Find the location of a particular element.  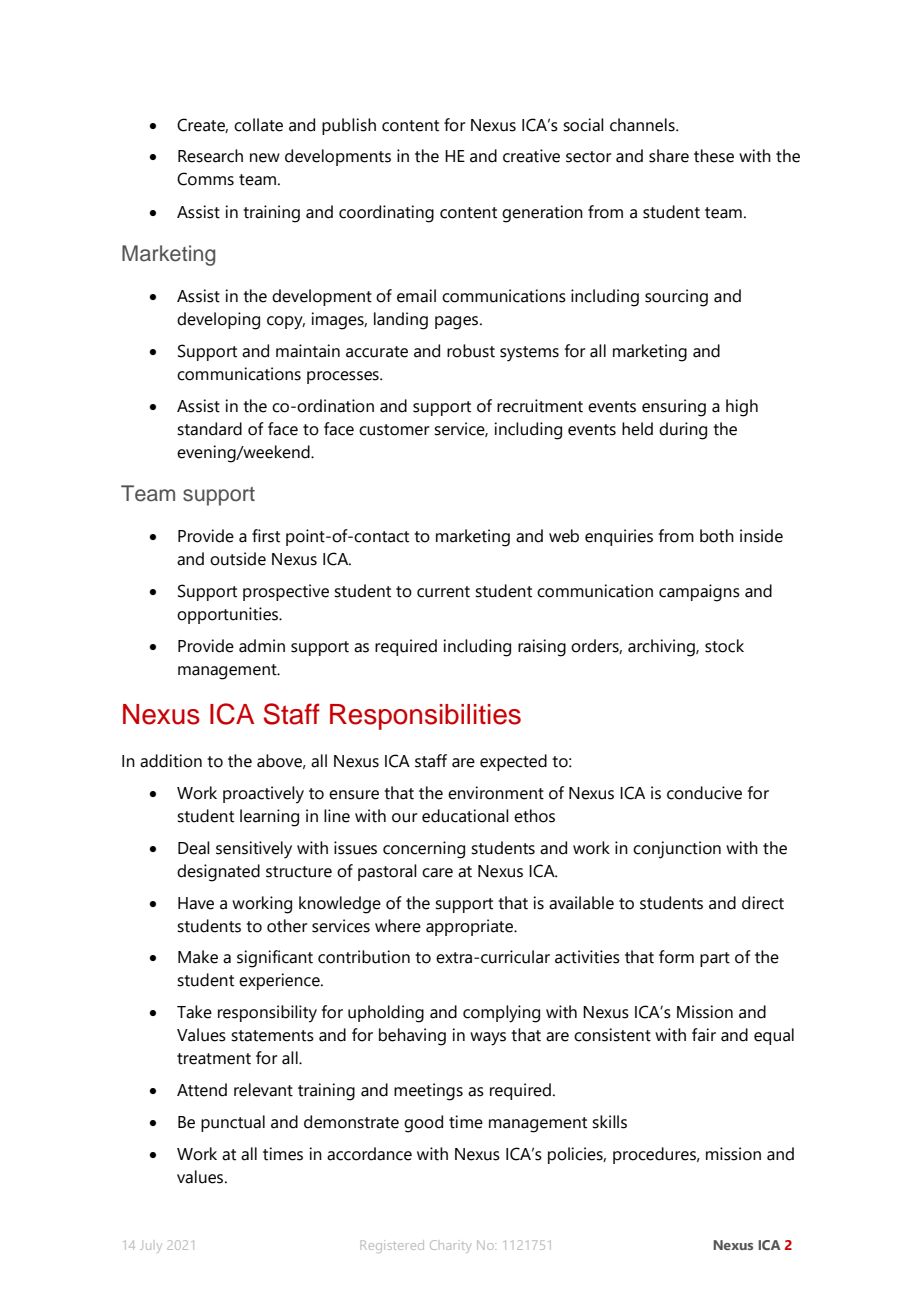

Research is located at coordinates (210, 156).
